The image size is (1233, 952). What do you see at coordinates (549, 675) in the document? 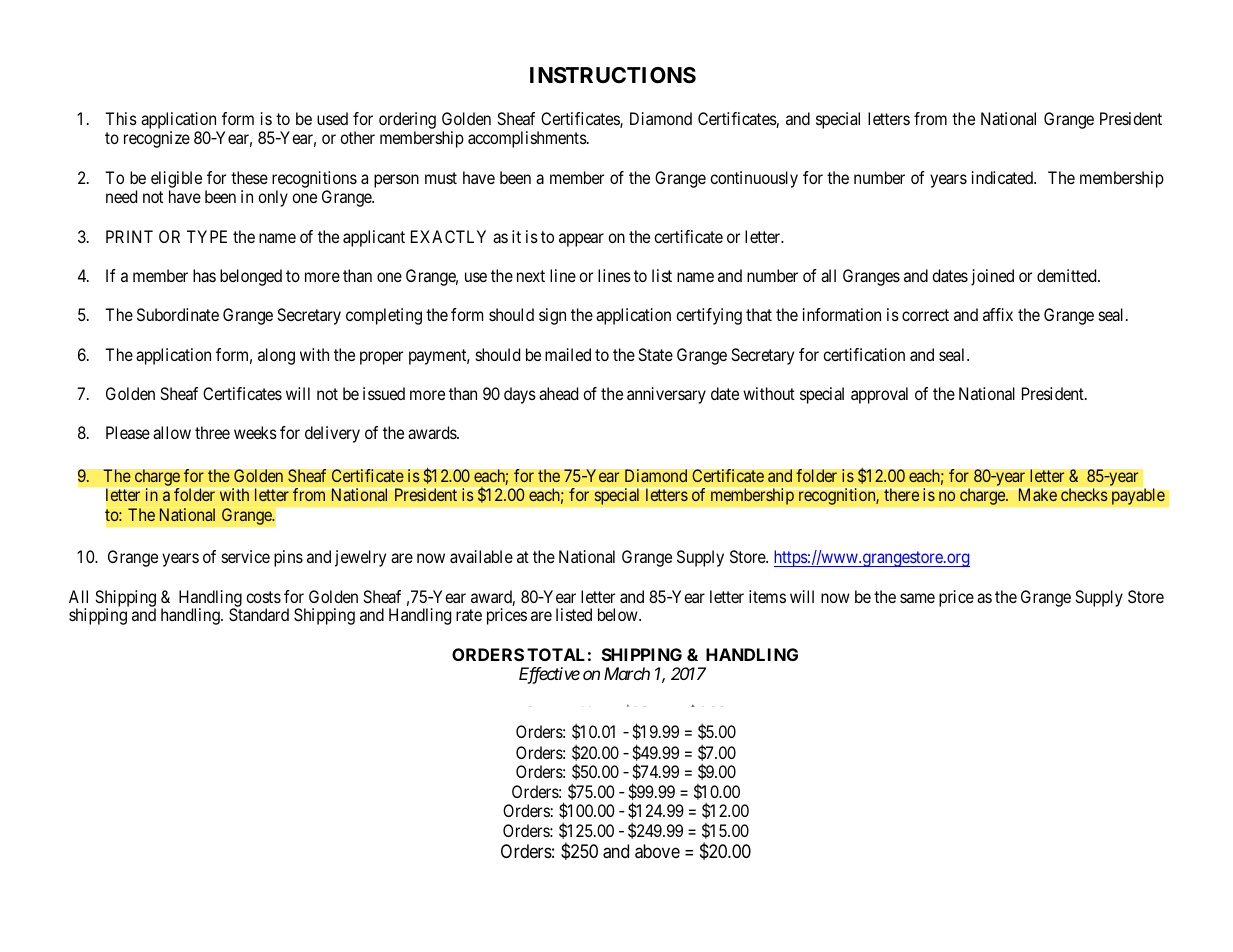
I see `Effective` at bounding box center [549, 675].
